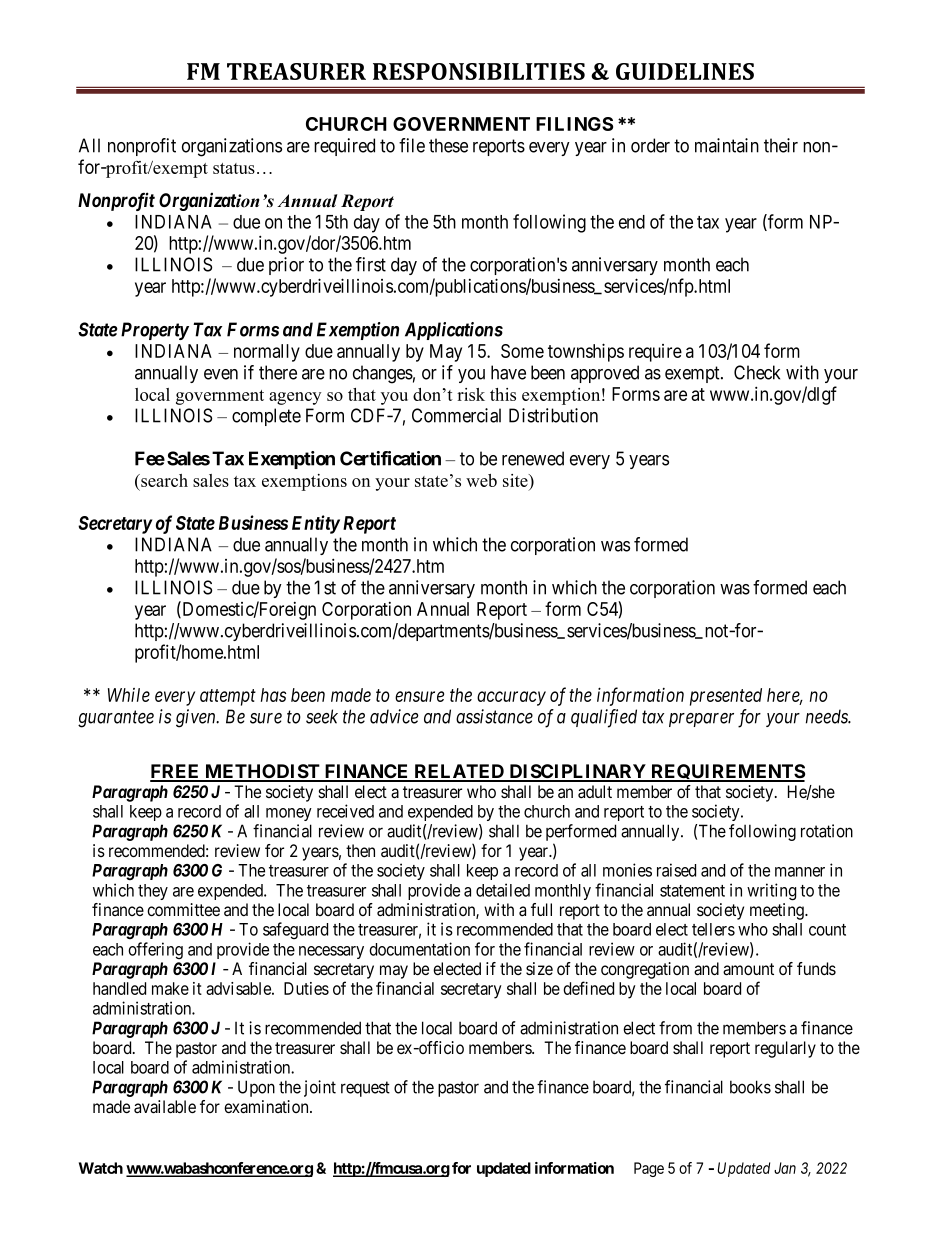 The height and width of the image is (1233, 952). I want to click on file, so click(412, 145).
